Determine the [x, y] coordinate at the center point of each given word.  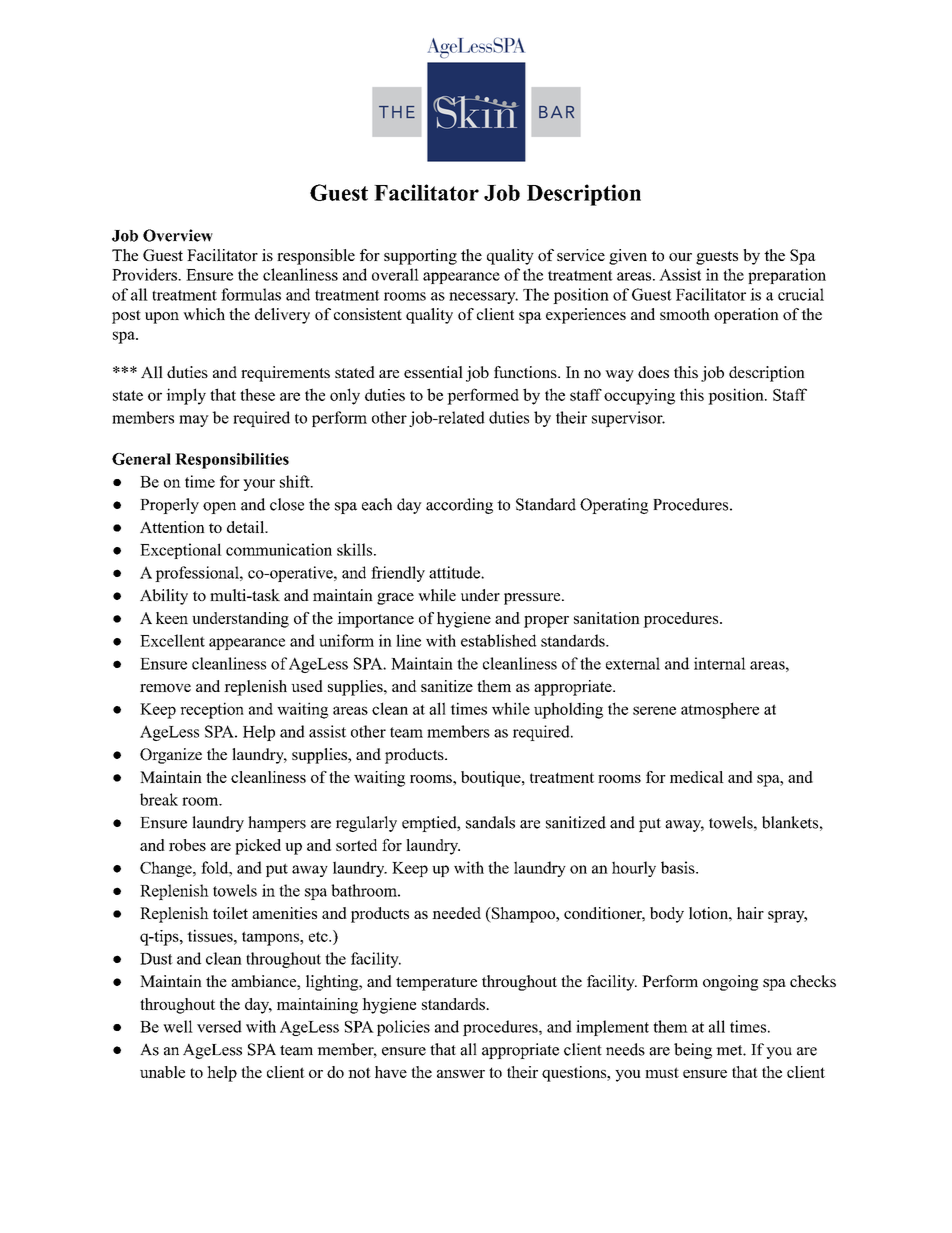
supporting [420, 257]
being [693, 1051]
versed [219, 1026]
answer [461, 1074]
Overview [178, 235]
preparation [787, 276]
